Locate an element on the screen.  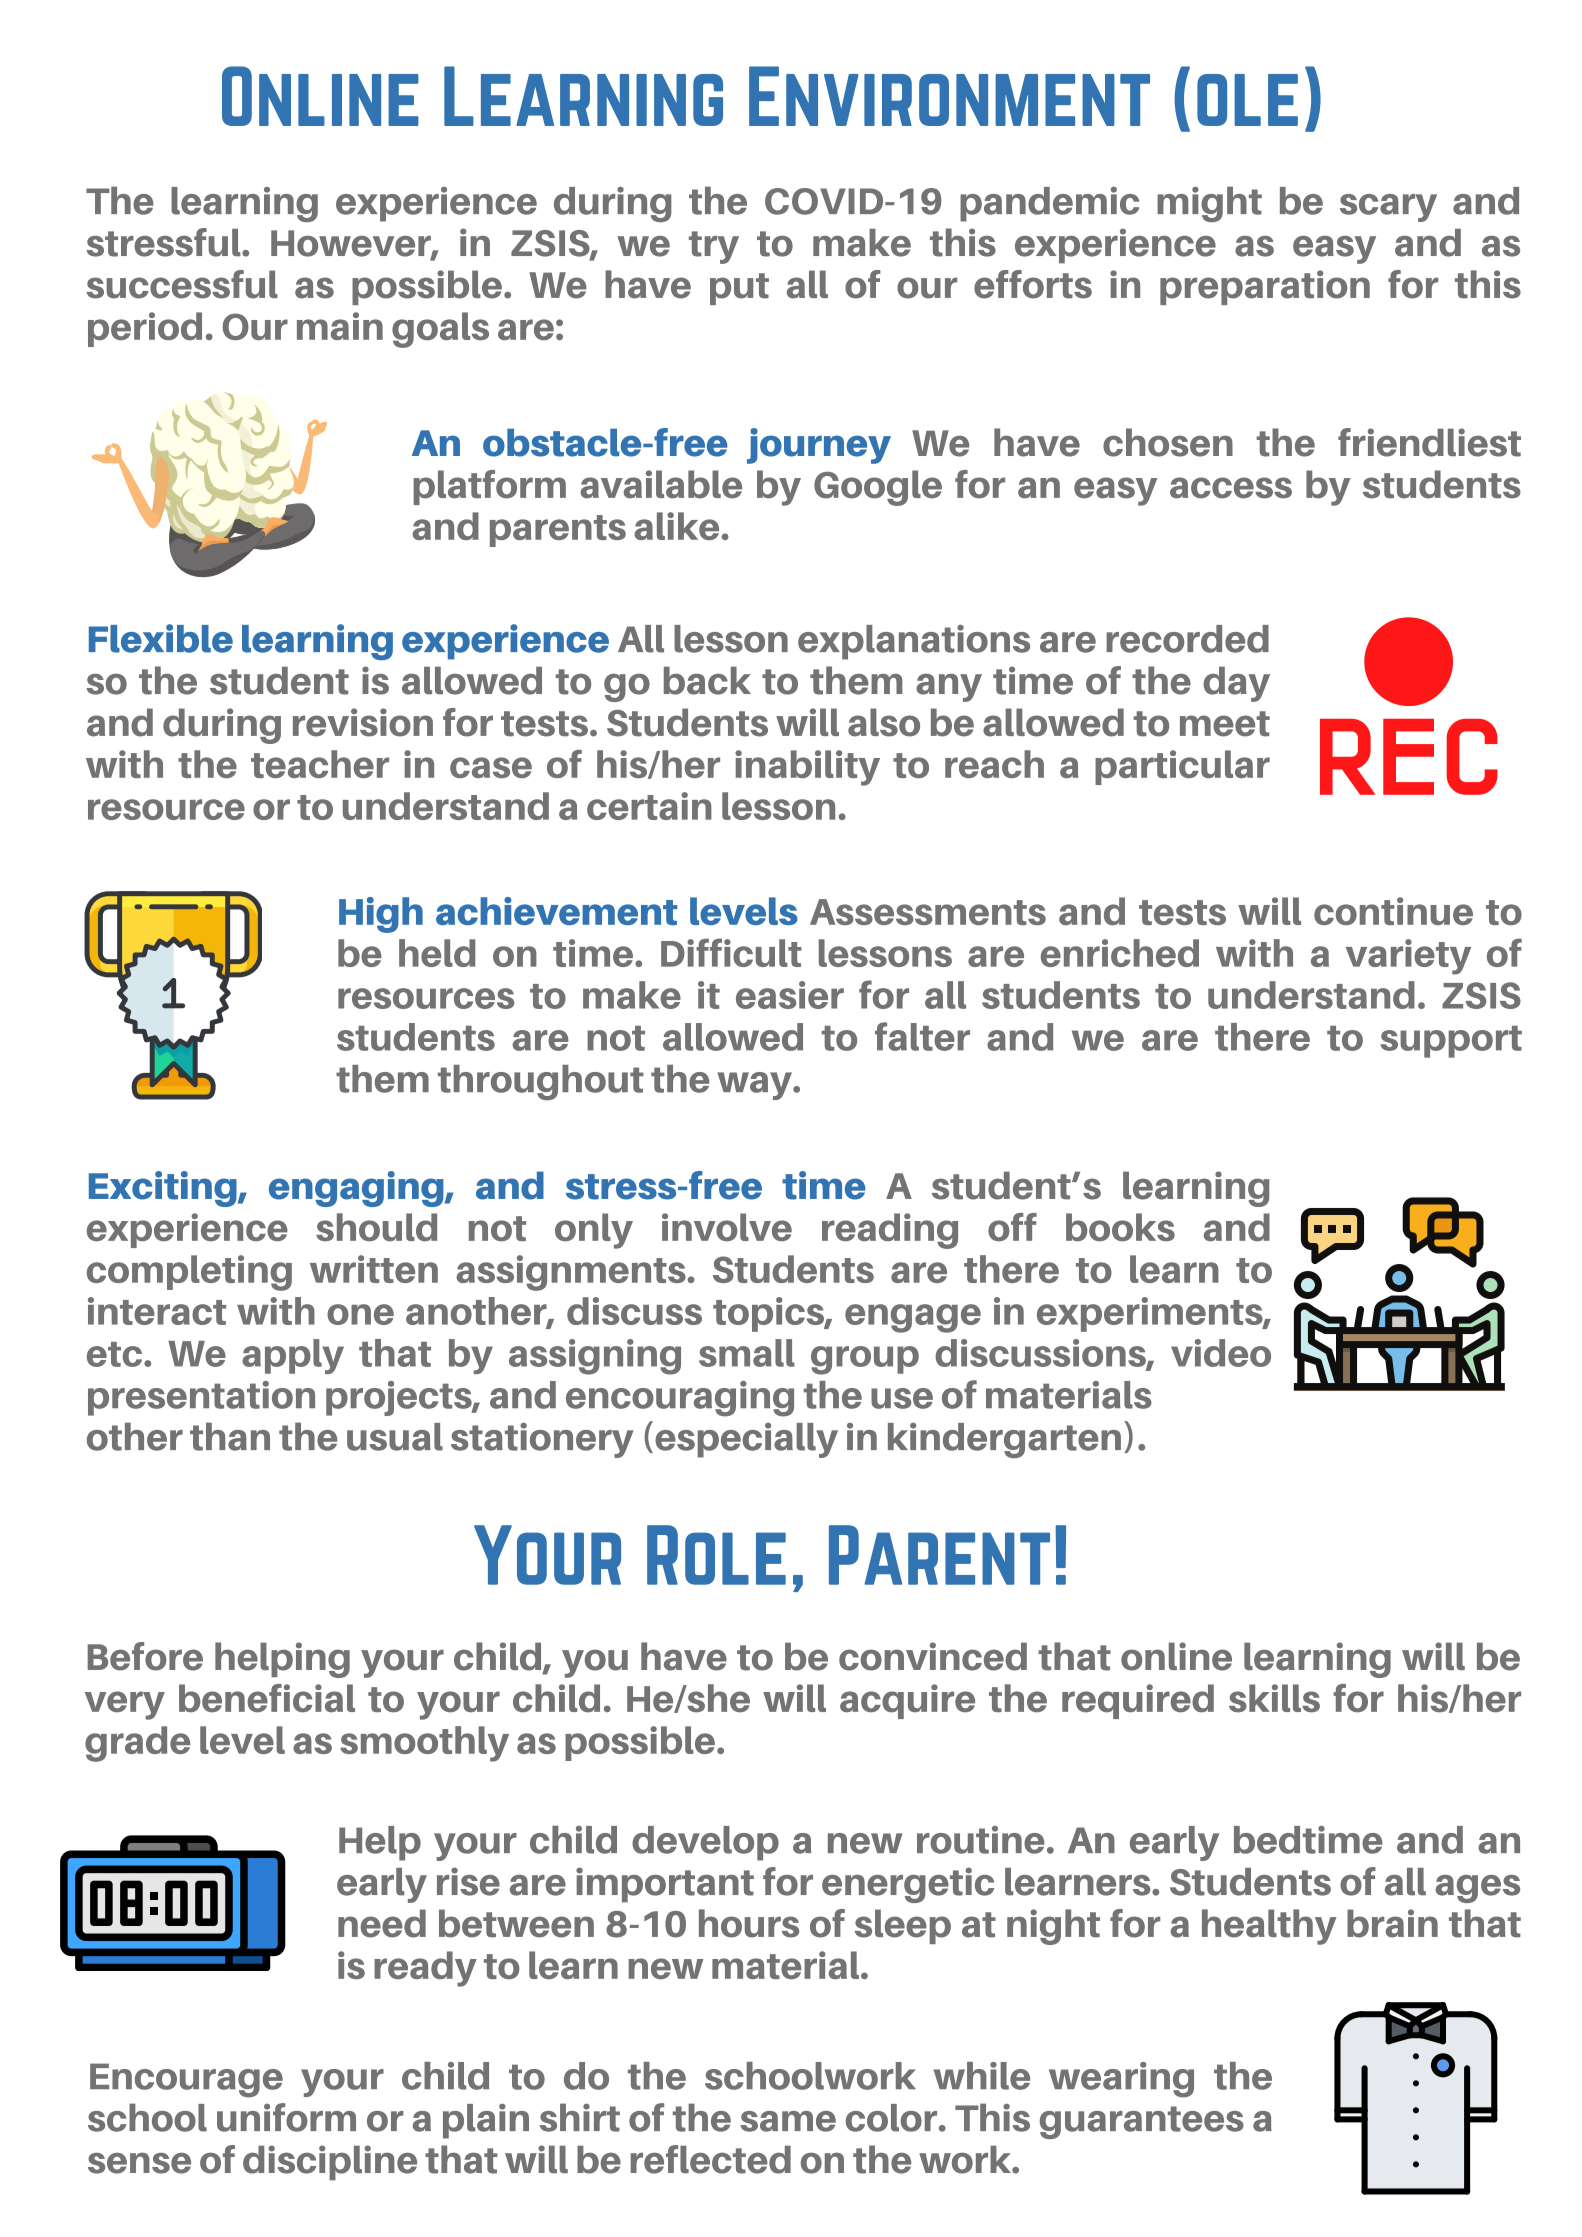
back is located at coordinates (707, 681).
